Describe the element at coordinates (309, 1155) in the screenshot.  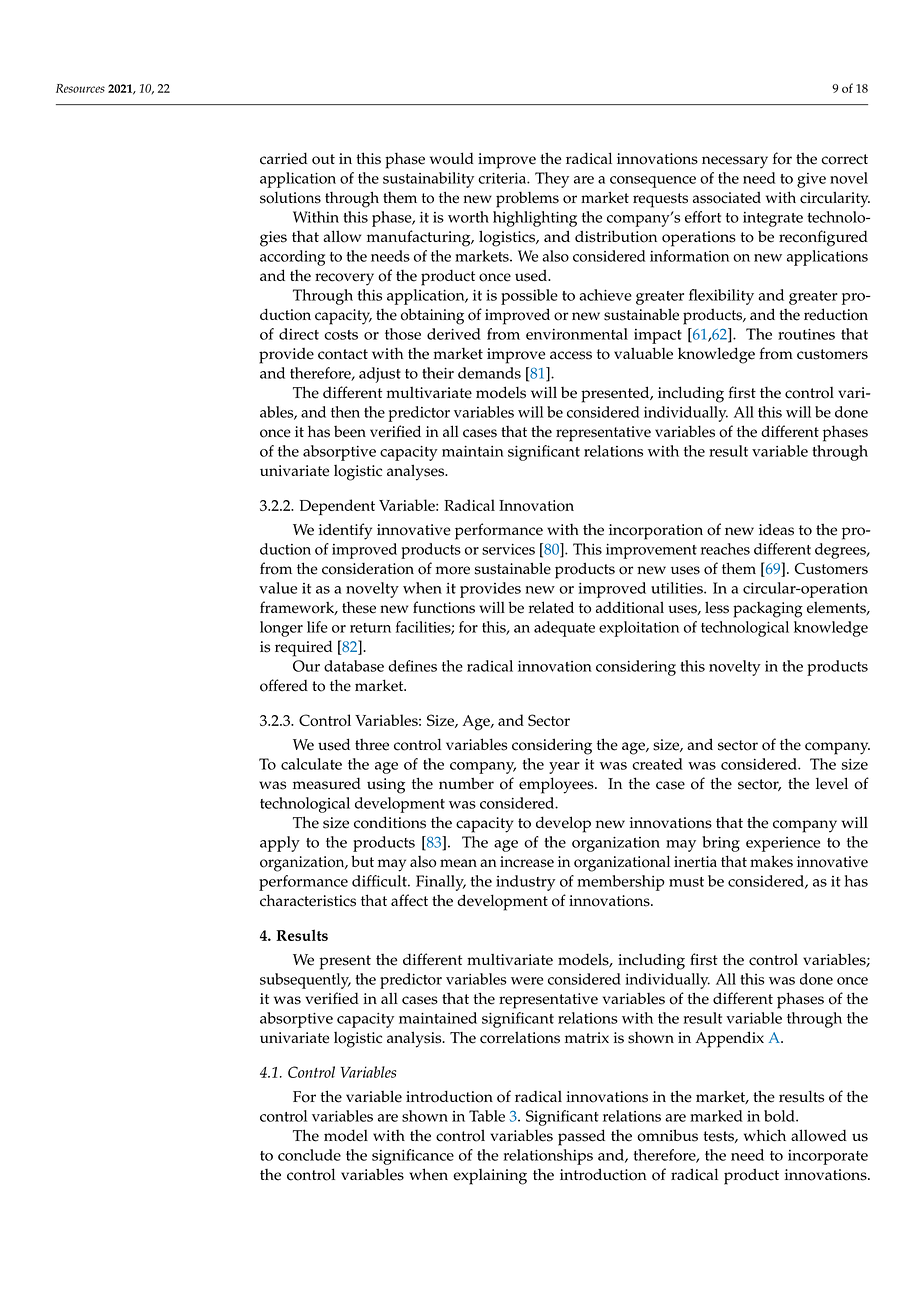
I see `conclude` at that location.
